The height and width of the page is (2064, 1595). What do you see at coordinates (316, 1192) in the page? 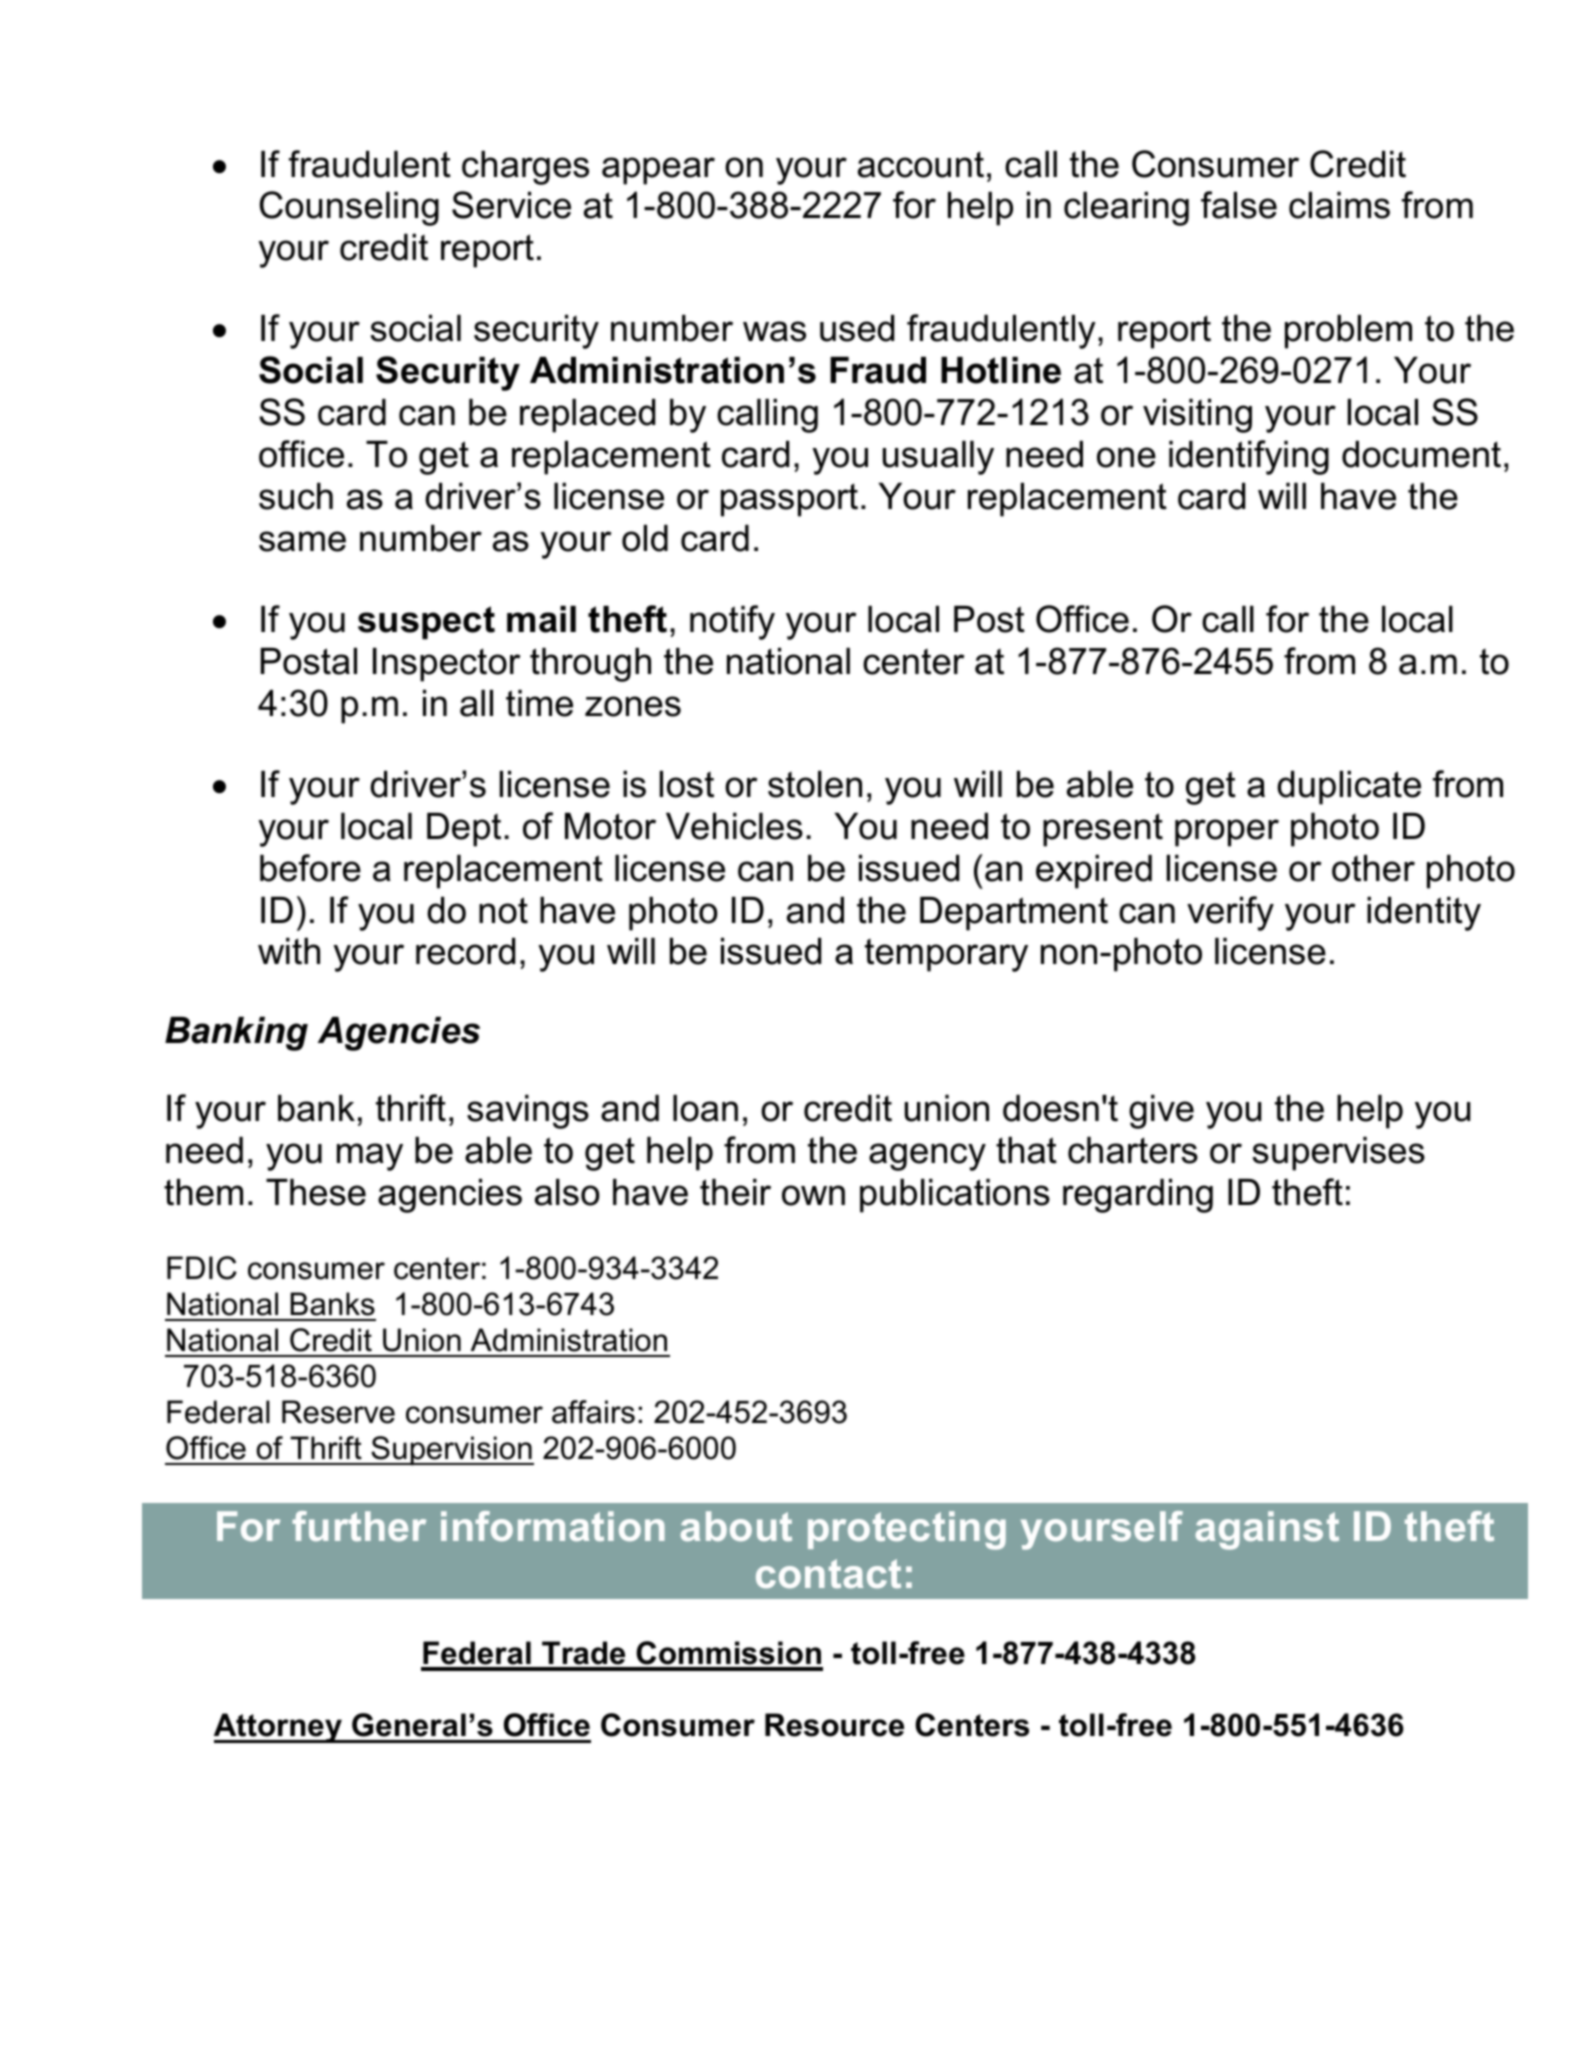
I see `These` at bounding box center [316, 1192].
